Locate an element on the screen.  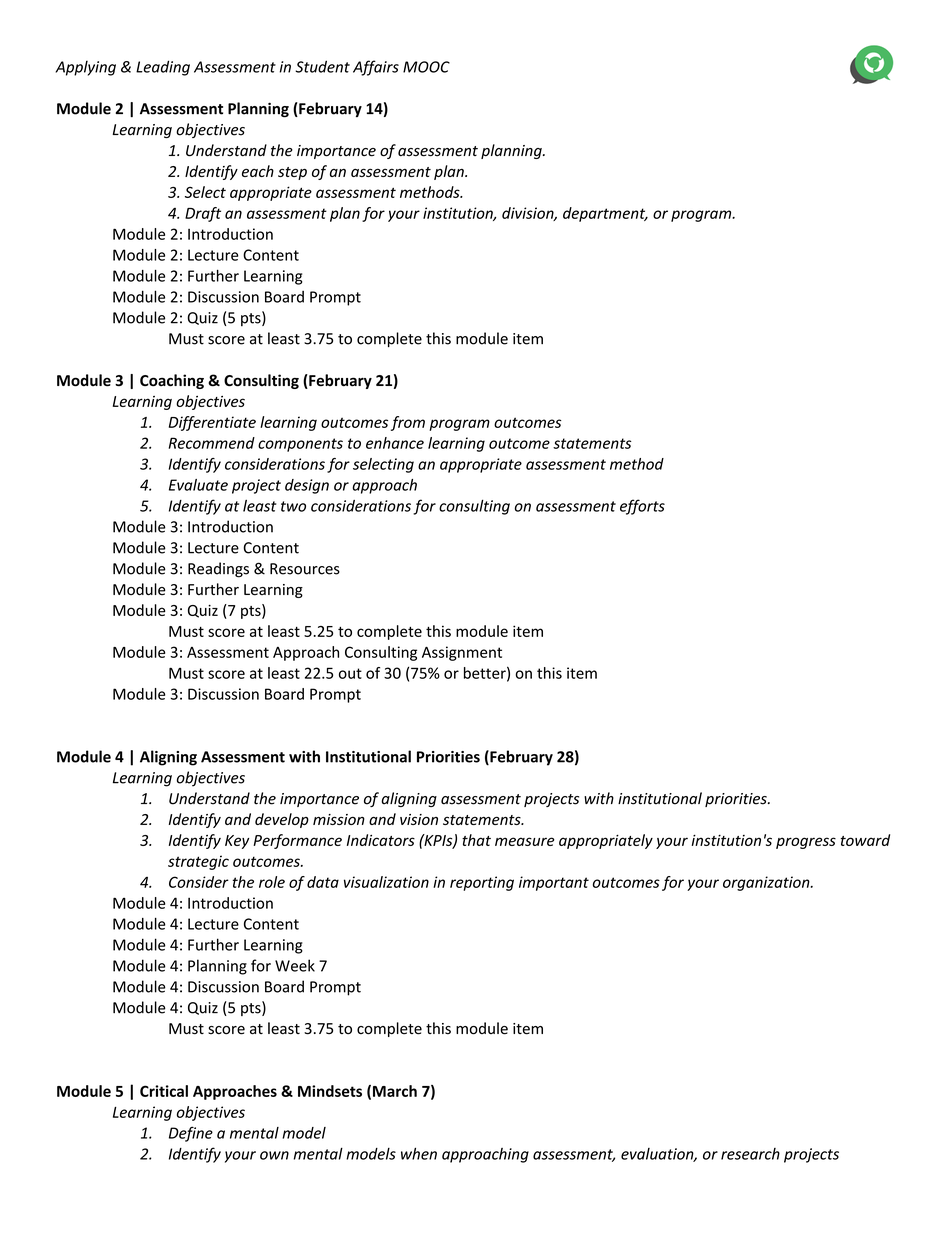
reporting is located at coordinates (482, 883).
